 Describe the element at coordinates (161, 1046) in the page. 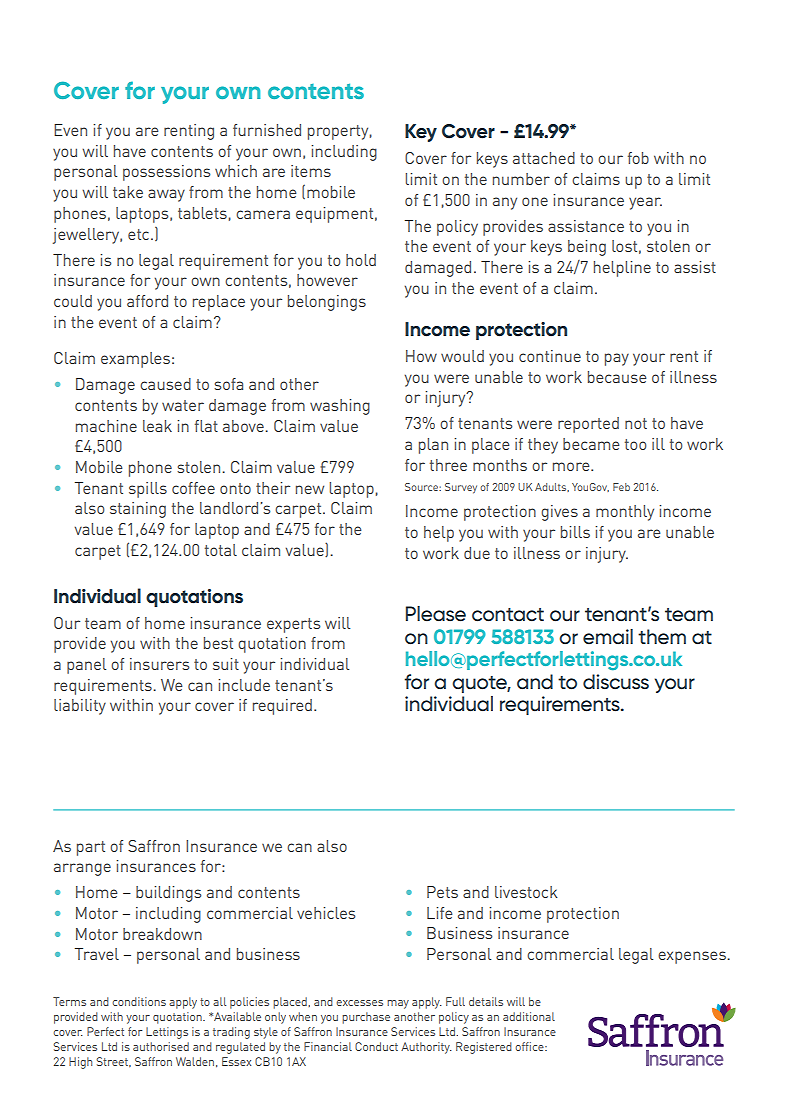

I see `authorised` at that location.
